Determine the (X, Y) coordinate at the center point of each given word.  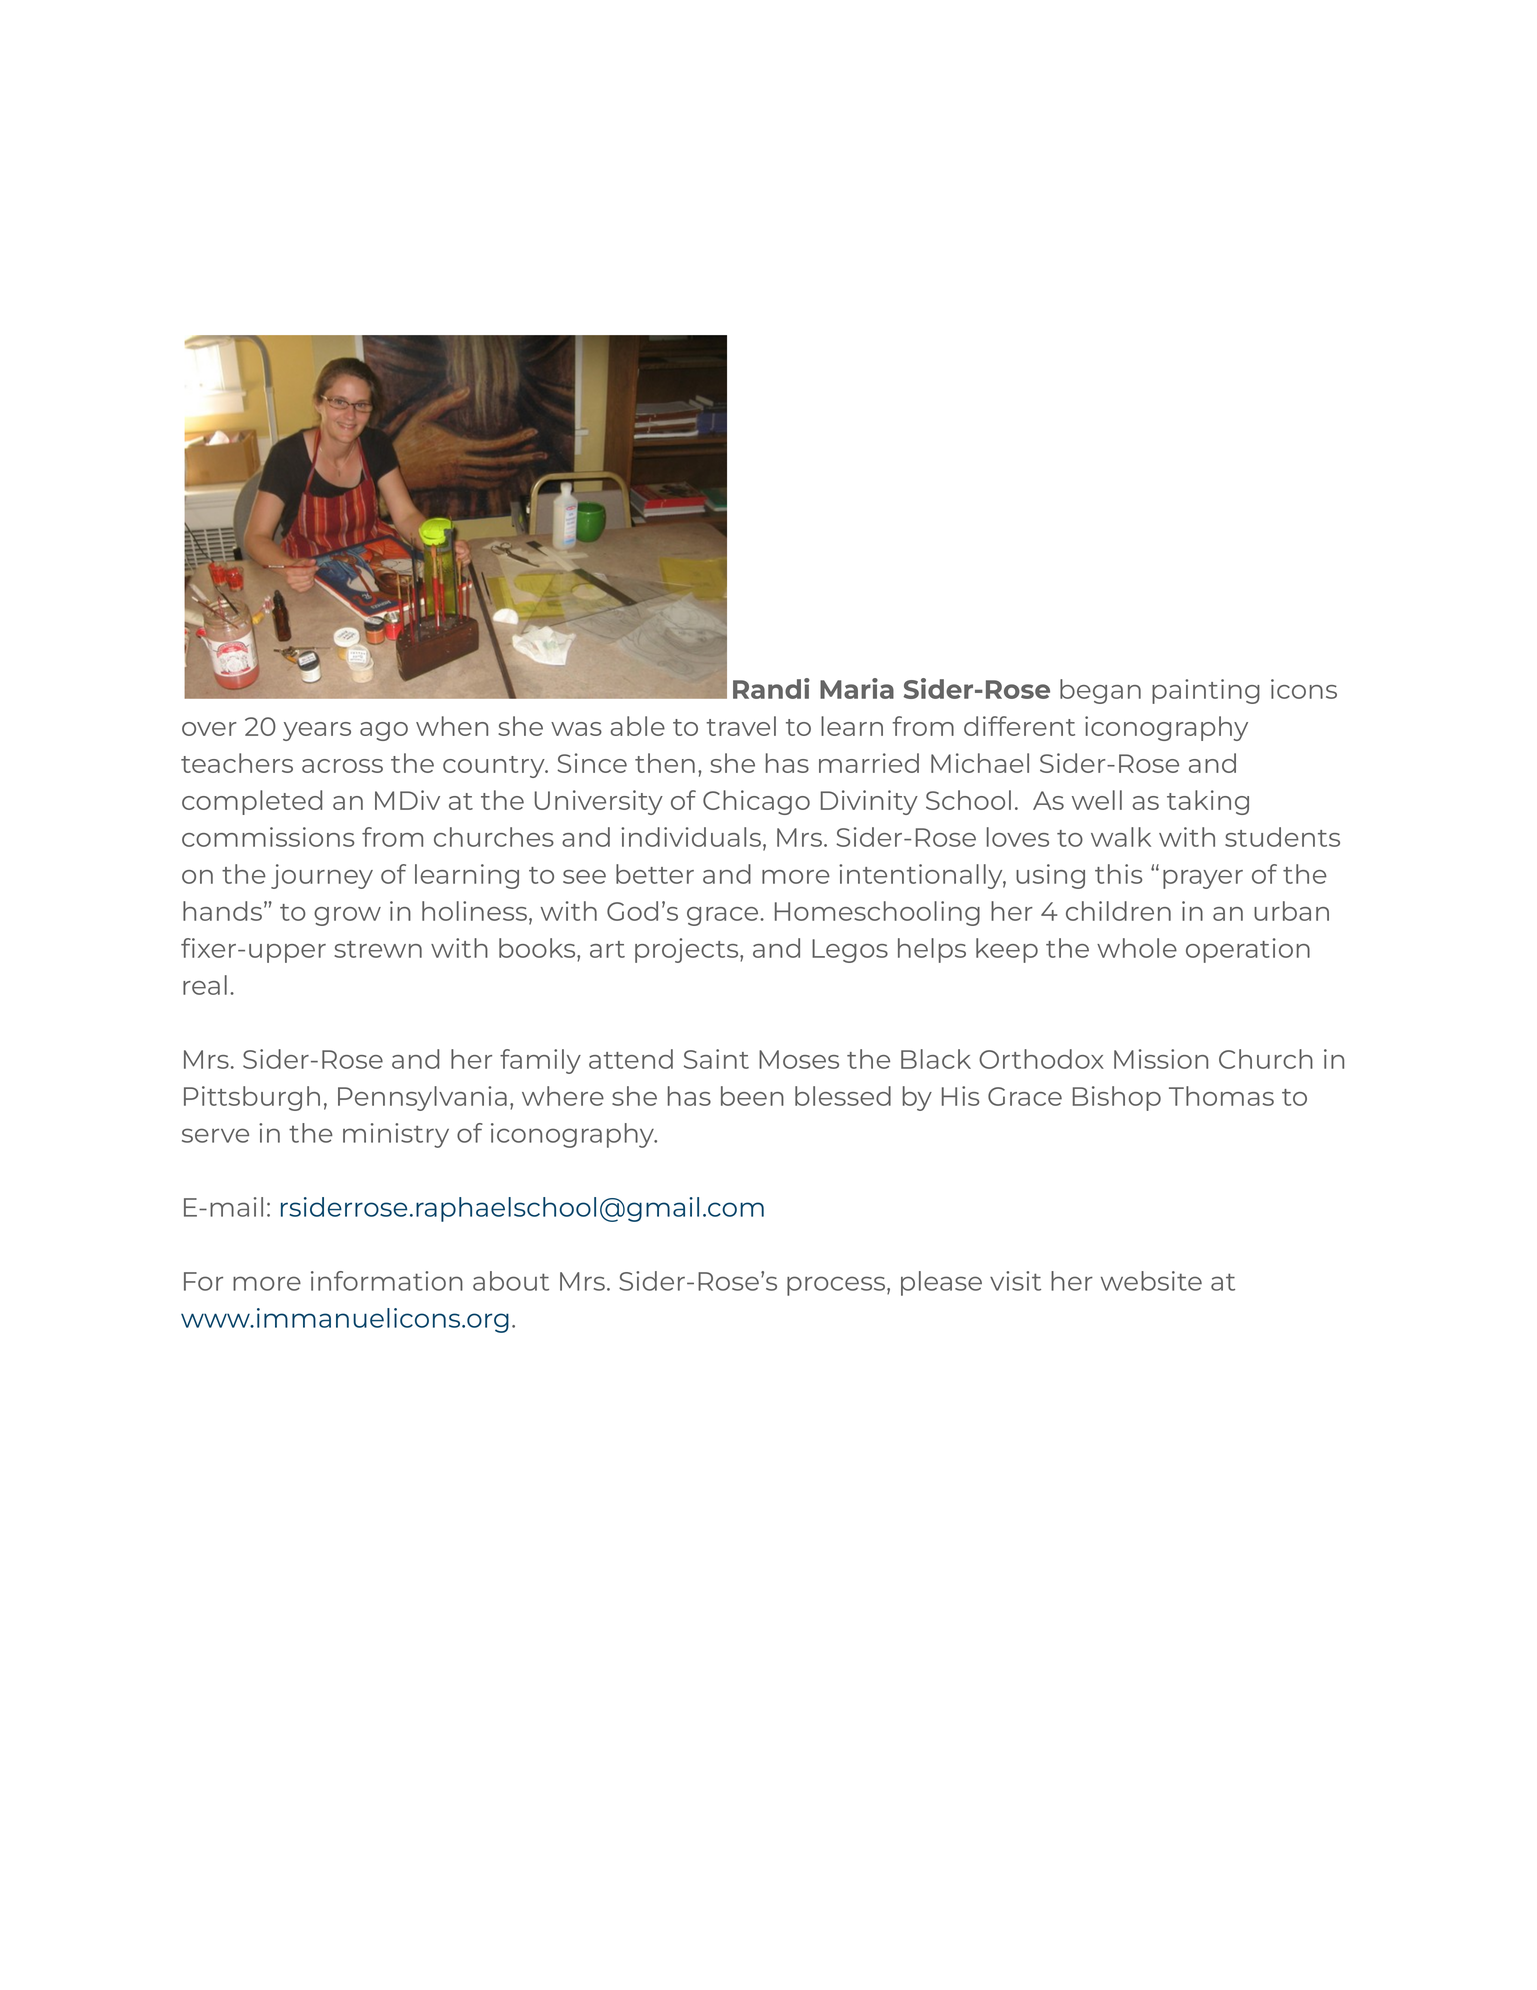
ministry (396, 1135)
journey (322, 876)
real (205, 985)
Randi (771, 688)
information (387, 1281)
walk (1121, 837)
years (317, 731)
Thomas (1221, 1096)
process (836, 1286)
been (752, 1096)
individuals (691, 837)
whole (1137, 948)
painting (1206, 691)
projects (688, 950)
